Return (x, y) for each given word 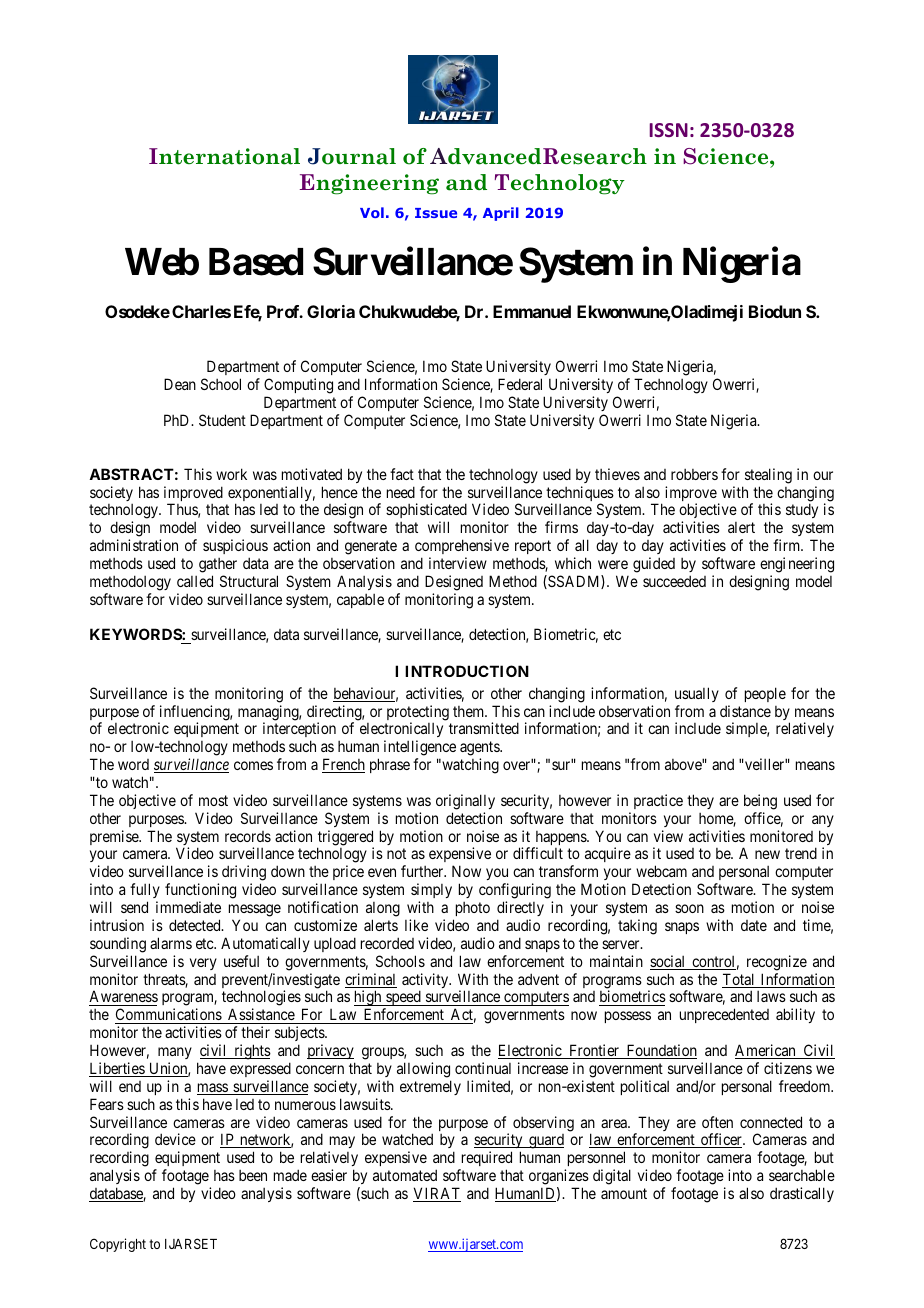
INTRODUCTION (467, 671)
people (765, 694)
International (224, 156)
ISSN (669, 130)
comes (253, 765)
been (253, 1175)
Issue (436, 213)
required (485, 1160)
